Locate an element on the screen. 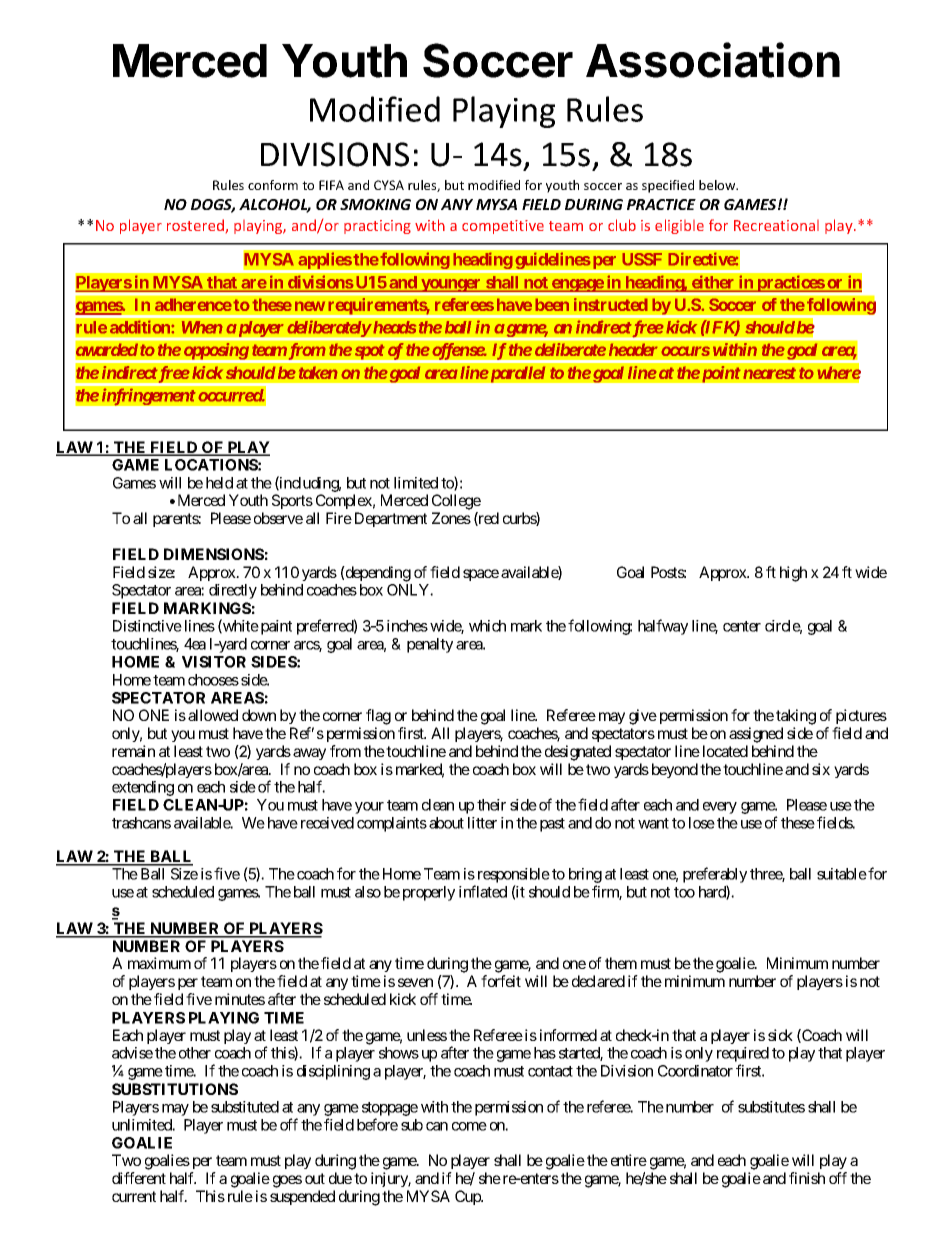  competitive is located at coordinates (503, 227).
